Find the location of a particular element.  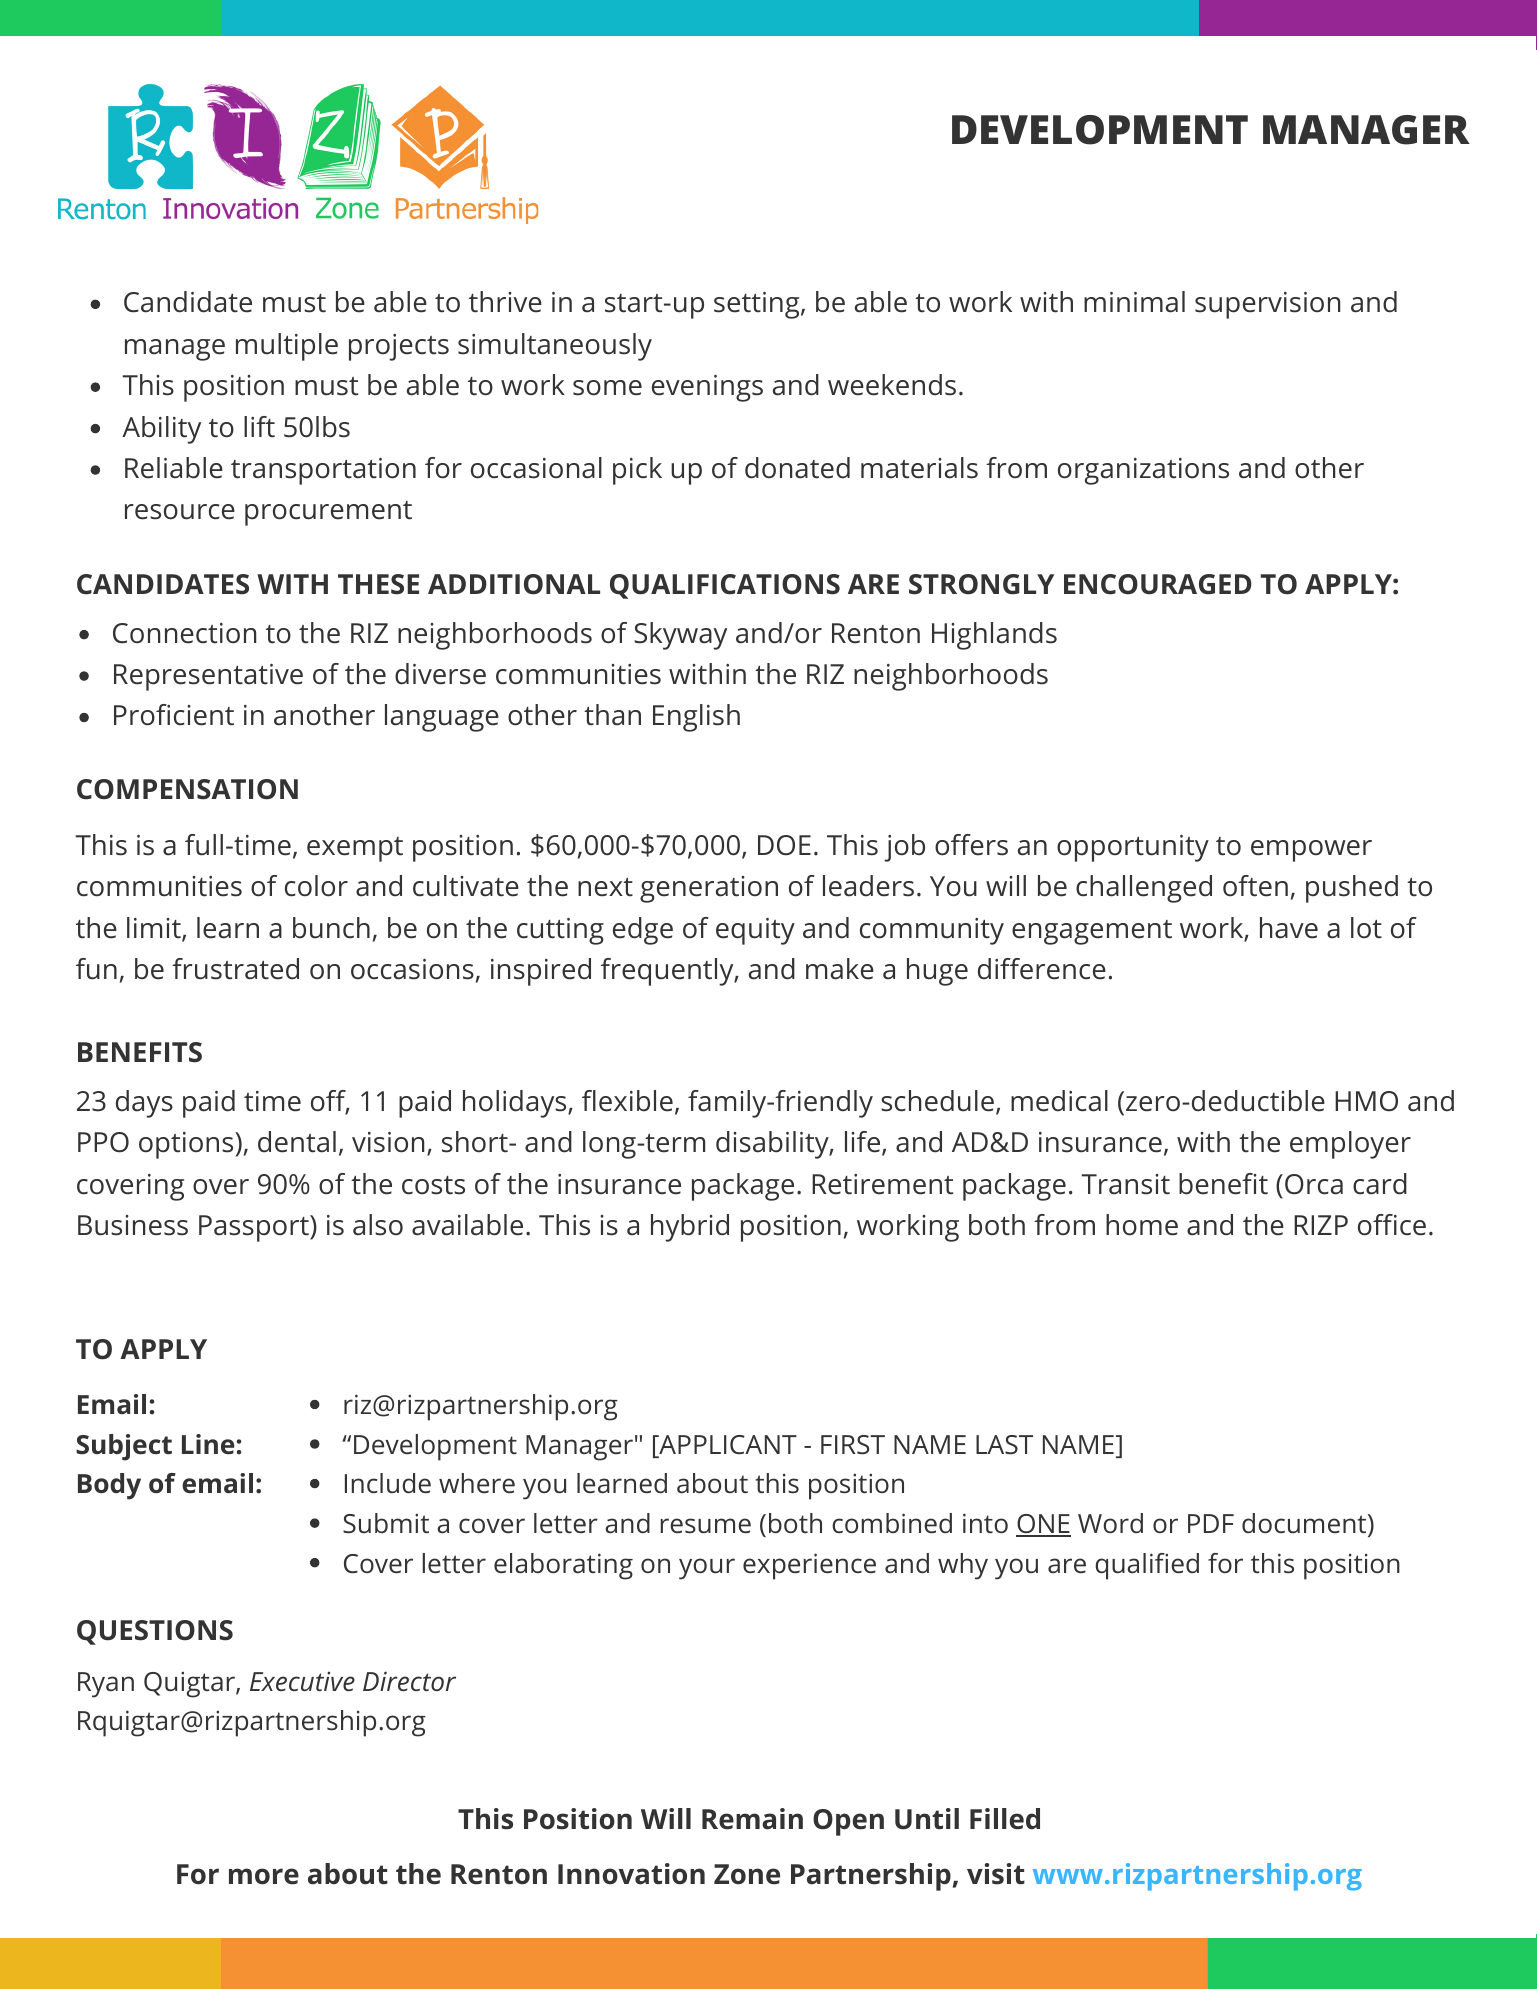

Remain is located at coordinates (752, 1819).
